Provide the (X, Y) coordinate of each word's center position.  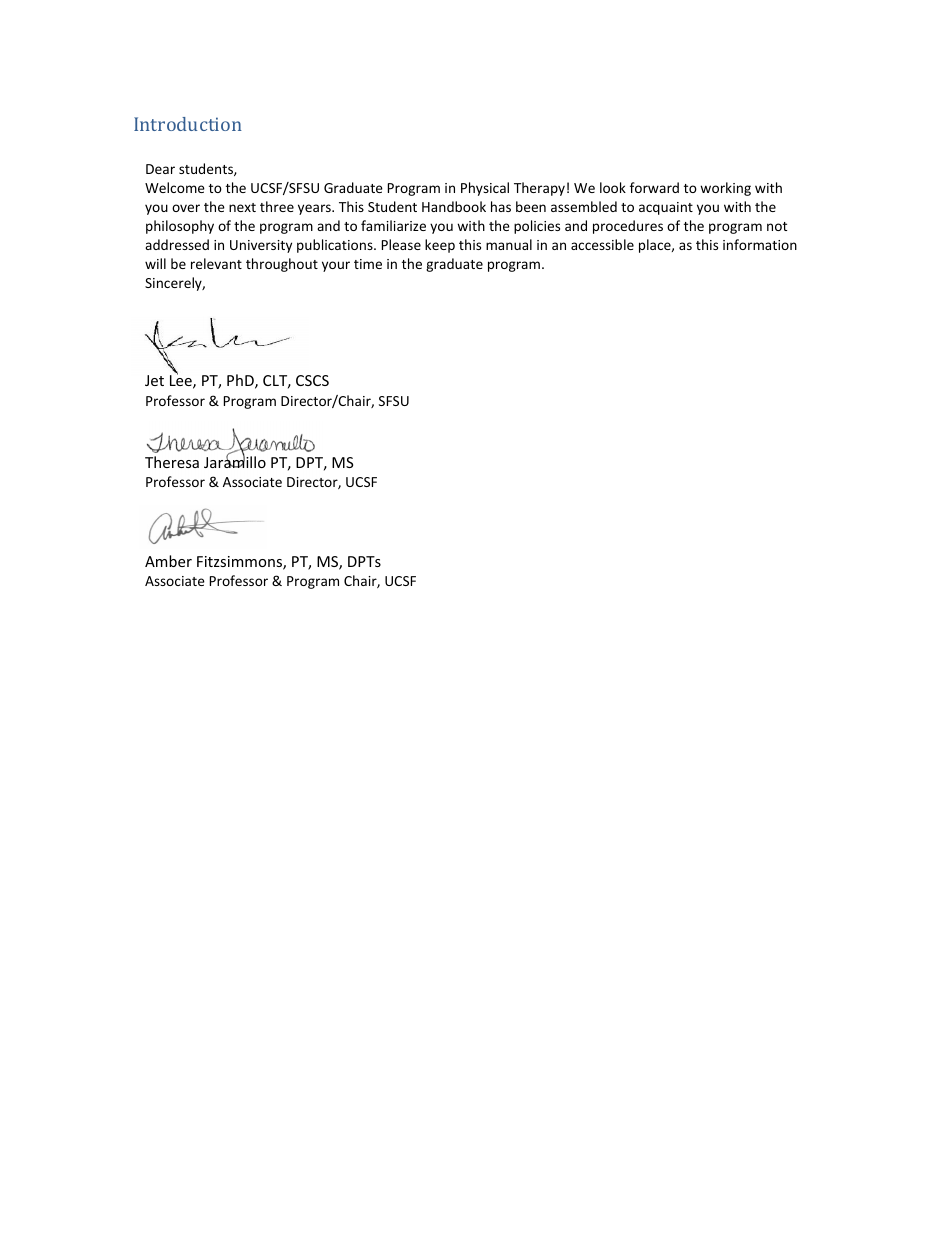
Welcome (175, 187)
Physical (485, 189)
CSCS (312, 380)
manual (509, 244)
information (760, 244)
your (336, 266)
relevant (216, 263)
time (368, 264)
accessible (602, 244)
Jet (154, 380)
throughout (282, 265)
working (725, 189)
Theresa (172, 462)
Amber (168, 561)
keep (440, 246)
